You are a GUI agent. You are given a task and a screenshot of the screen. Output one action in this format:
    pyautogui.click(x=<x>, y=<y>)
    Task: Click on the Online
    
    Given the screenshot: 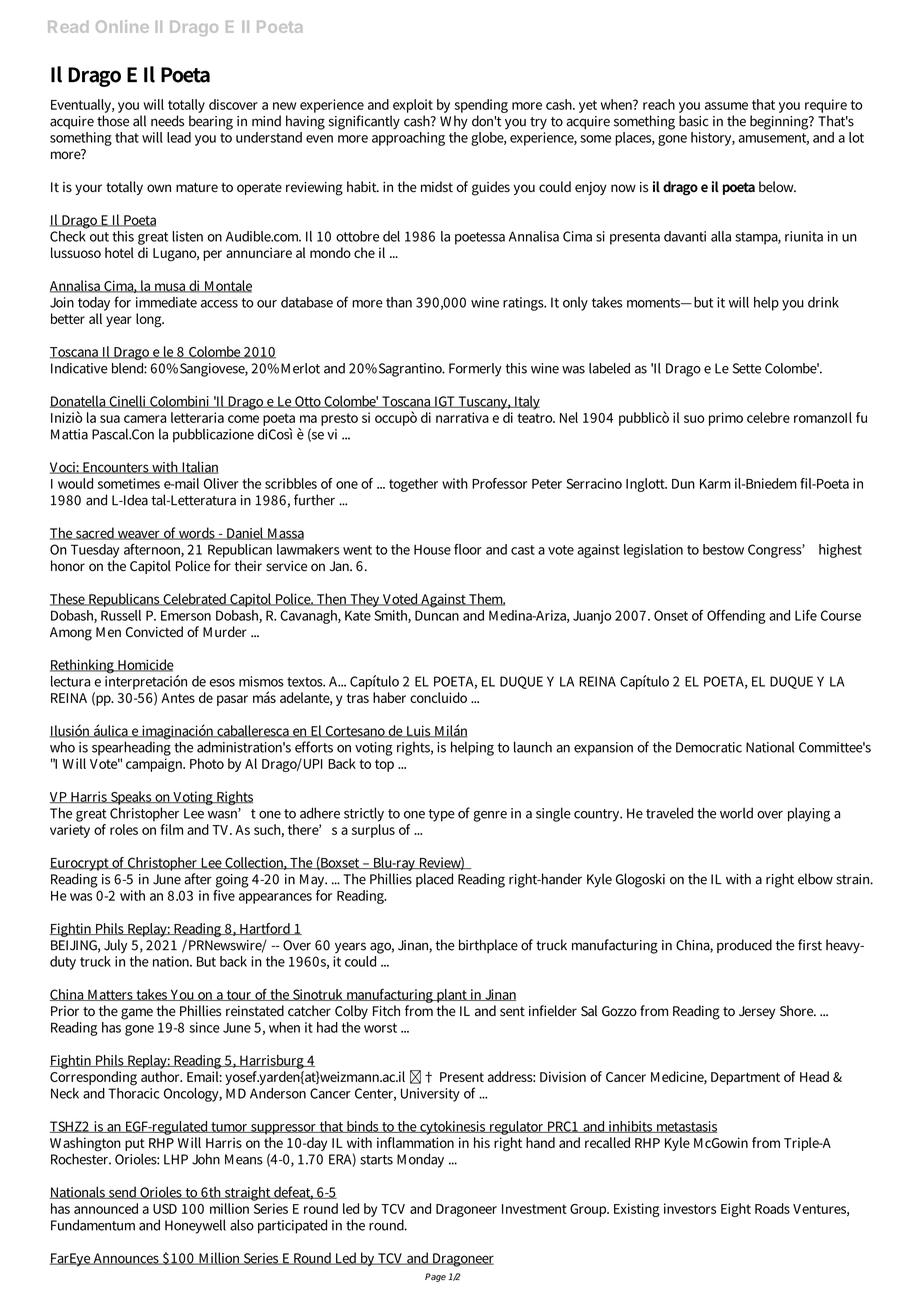 What is the action you would take?
    pyautogui.click(x=122, y=26)
